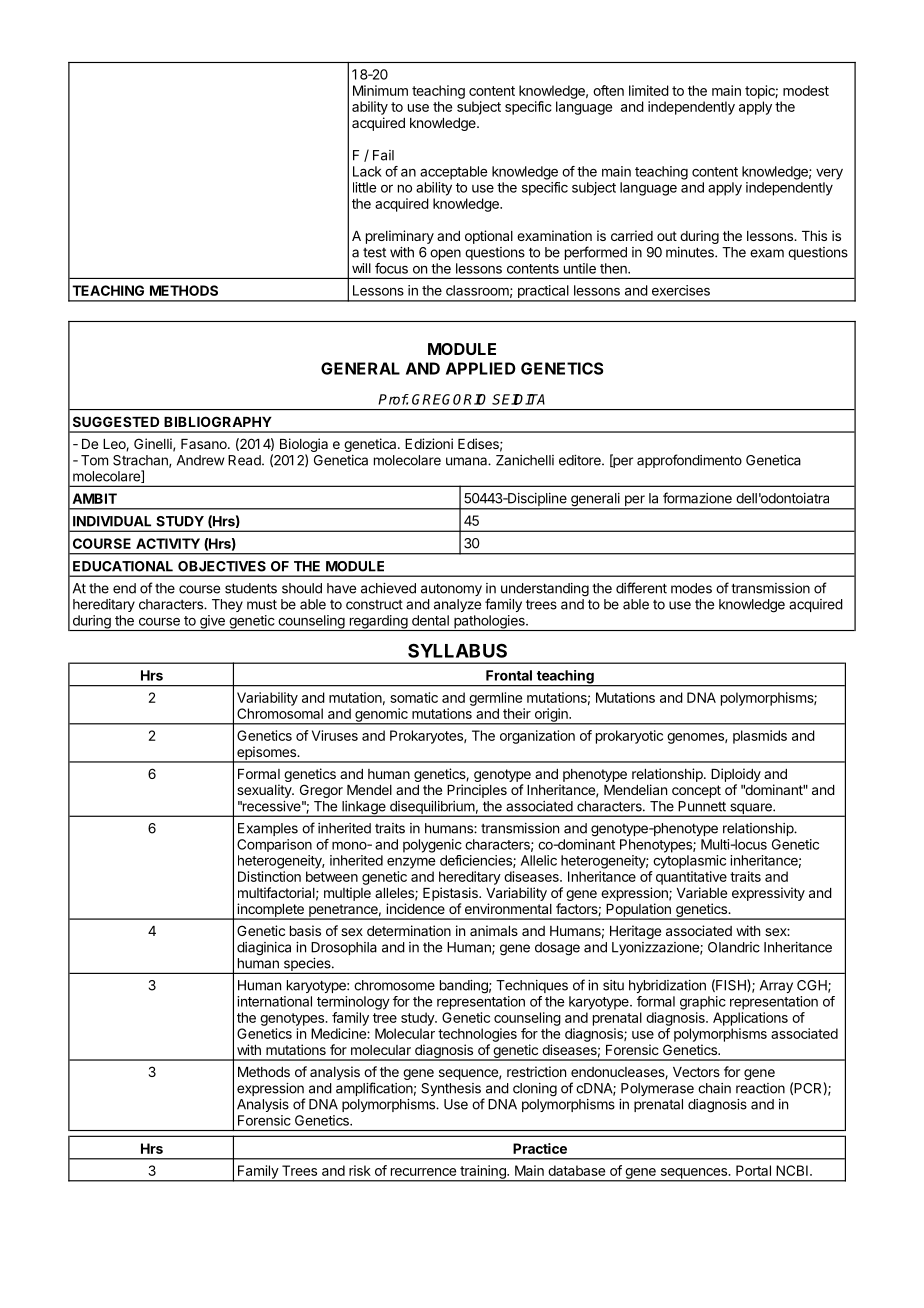 The image size is (924, 1308). What do you see at coordinates (423, 1172) in the image?
I see `recurrence` at bounding box center [423, 1172].
